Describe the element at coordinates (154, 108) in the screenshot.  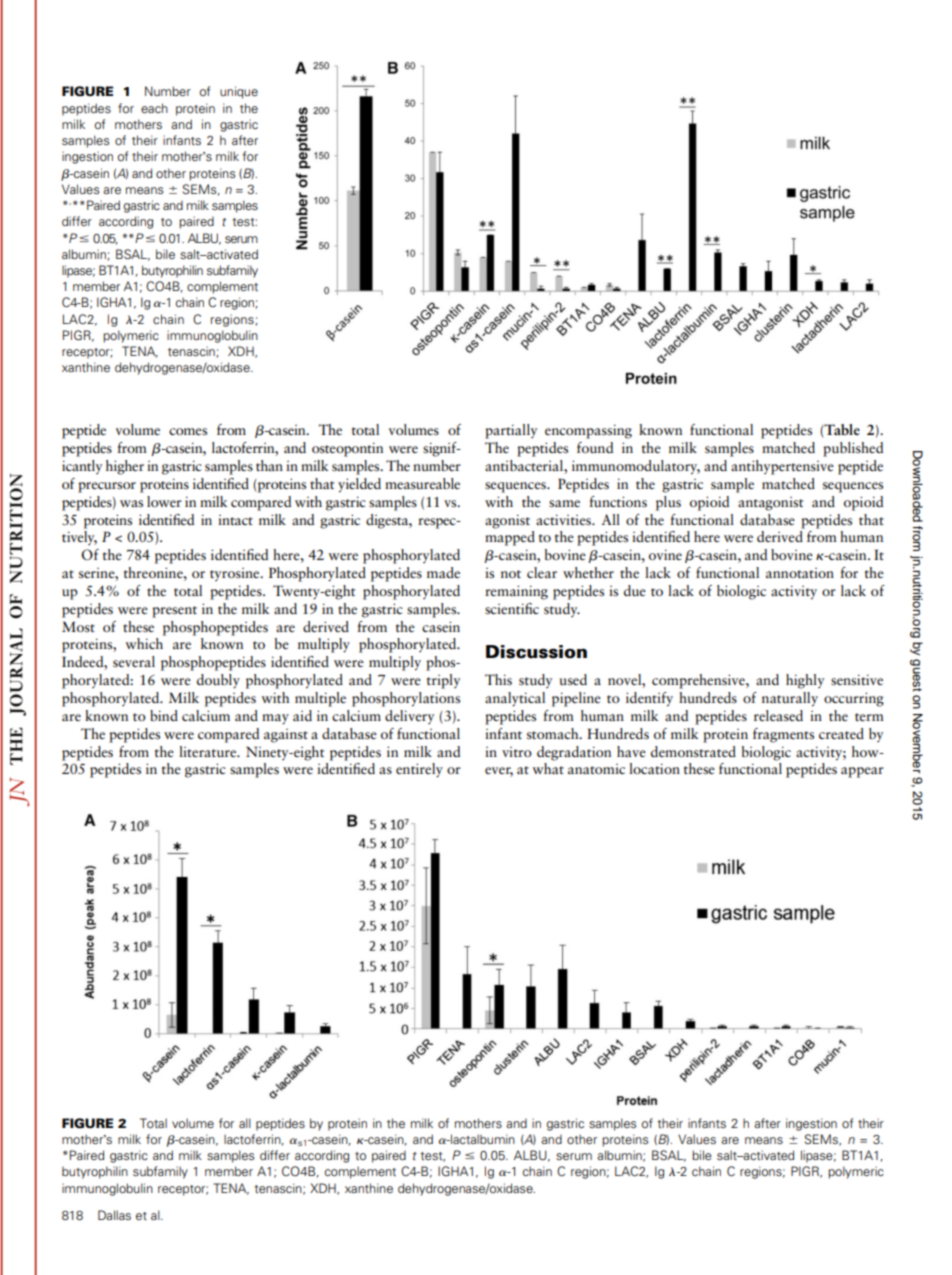
I see `each` at that location.
